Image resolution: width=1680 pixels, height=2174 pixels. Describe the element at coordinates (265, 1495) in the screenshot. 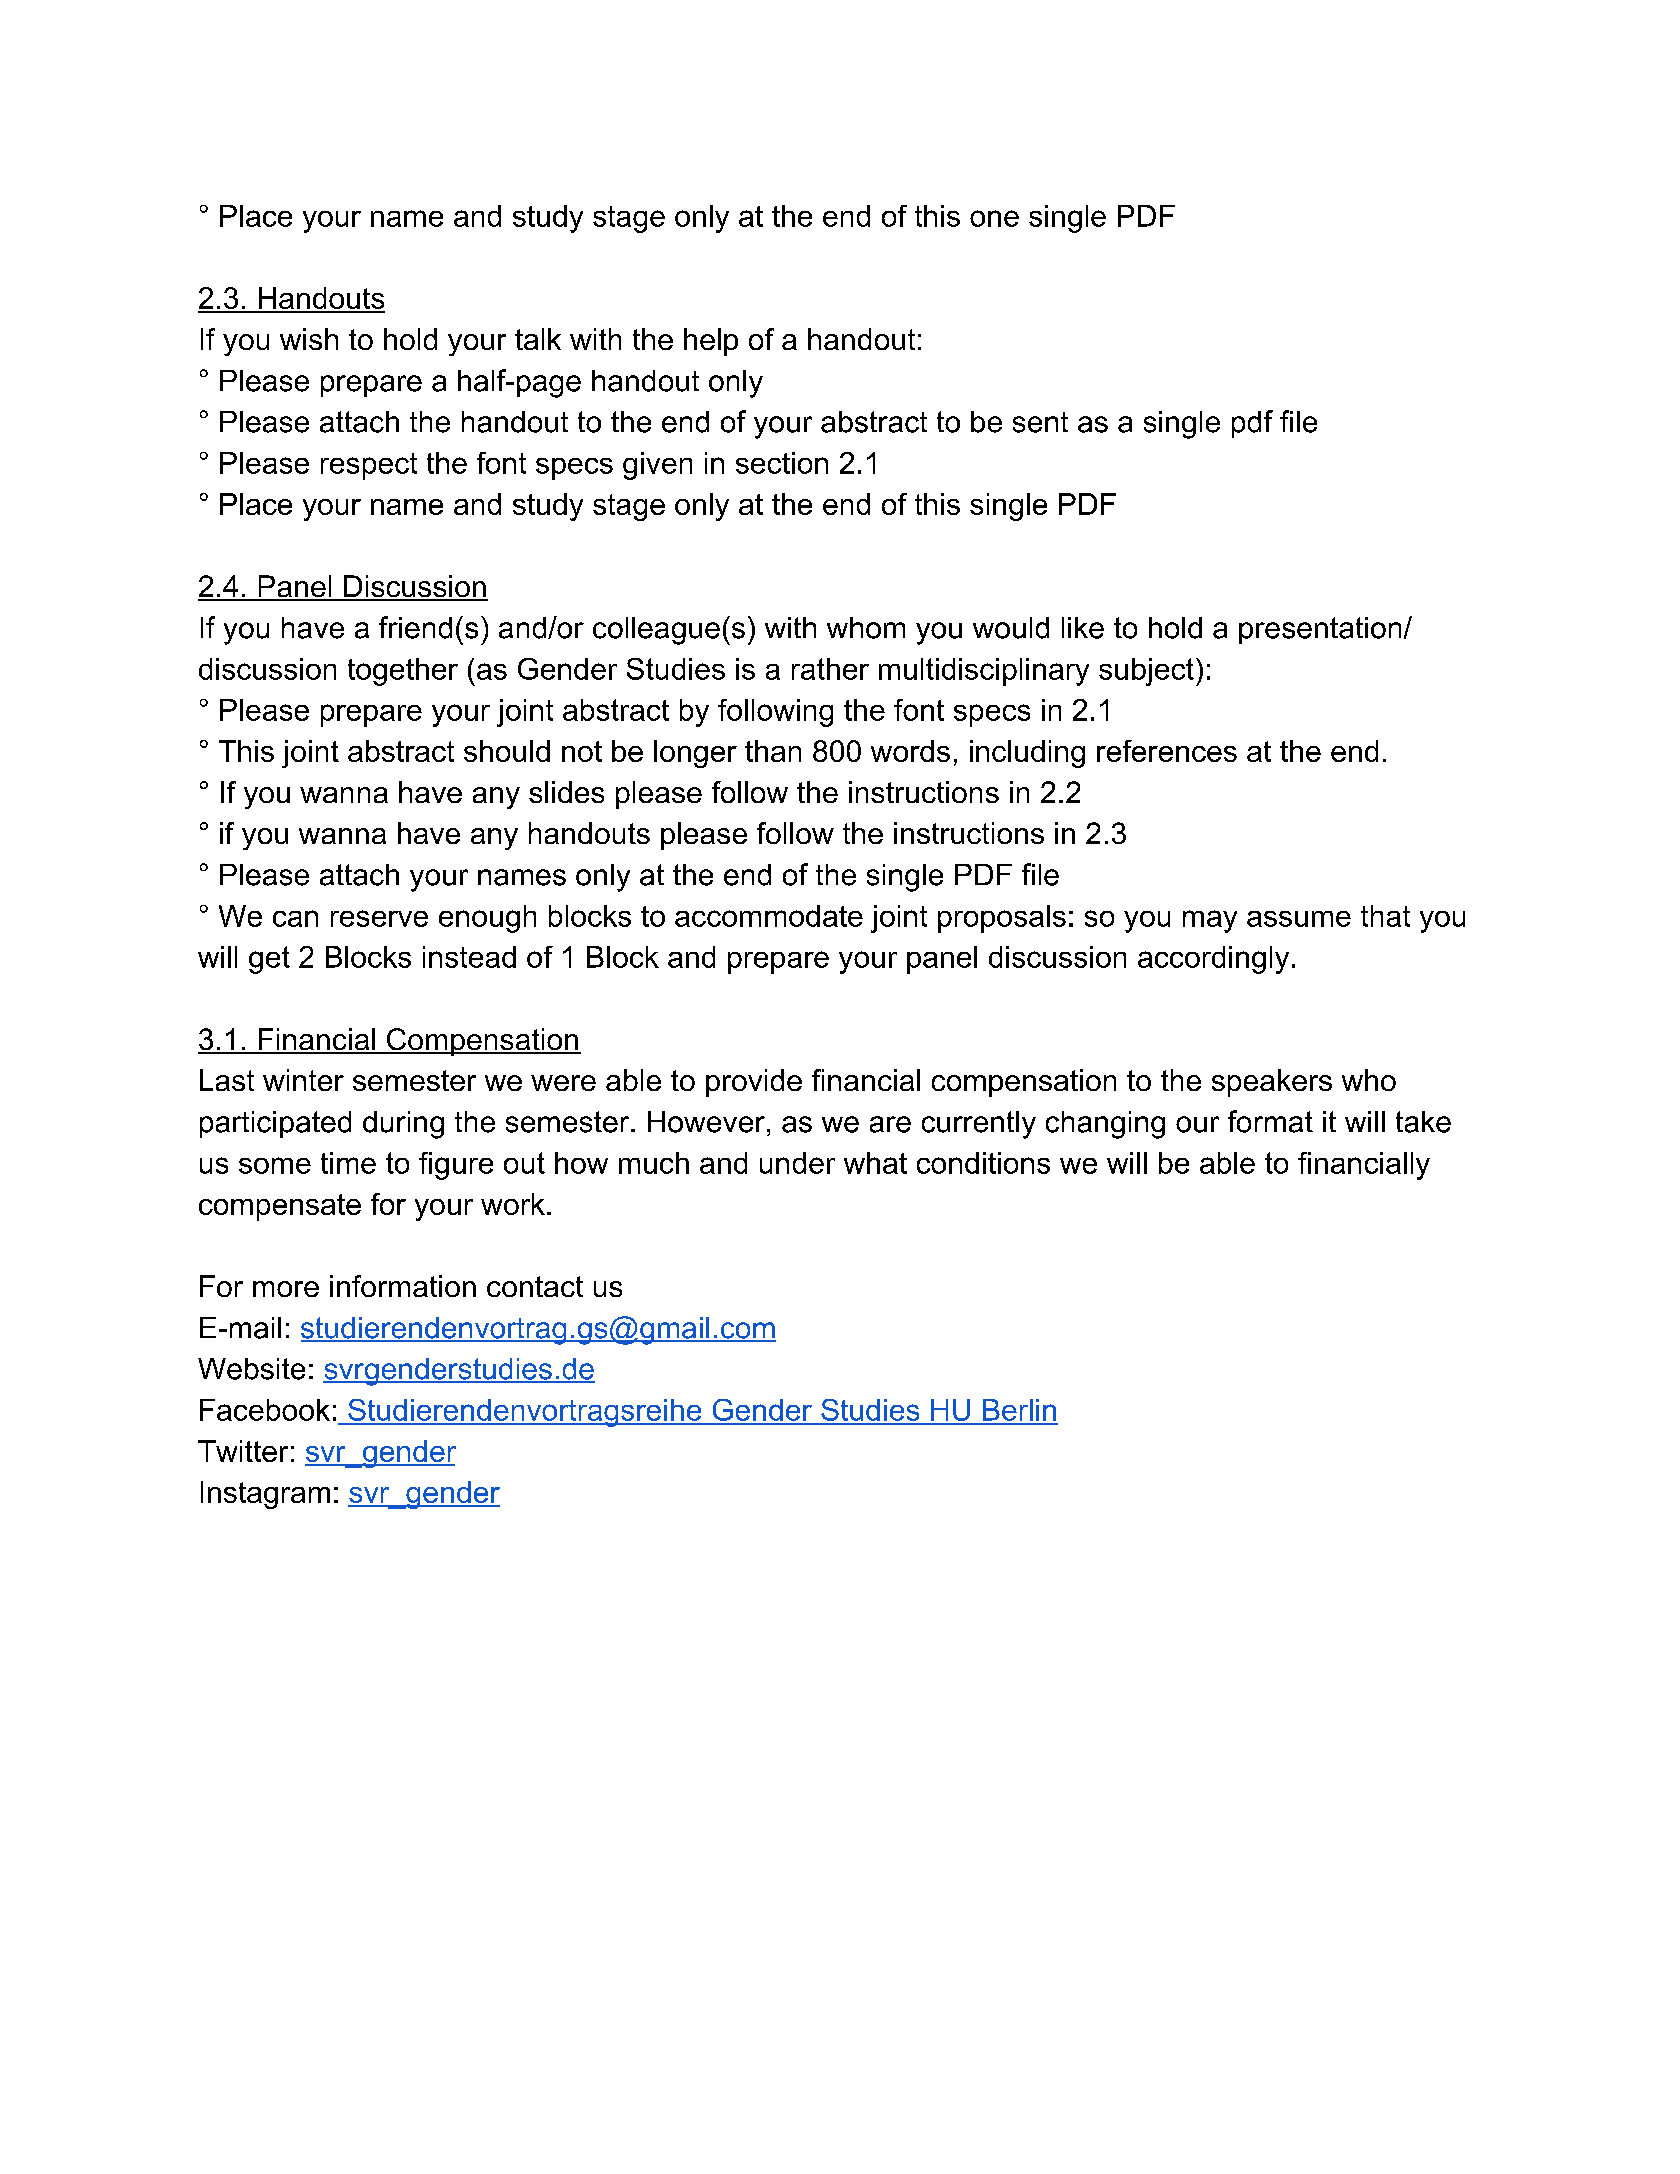

I see `Instagram` at that location.
